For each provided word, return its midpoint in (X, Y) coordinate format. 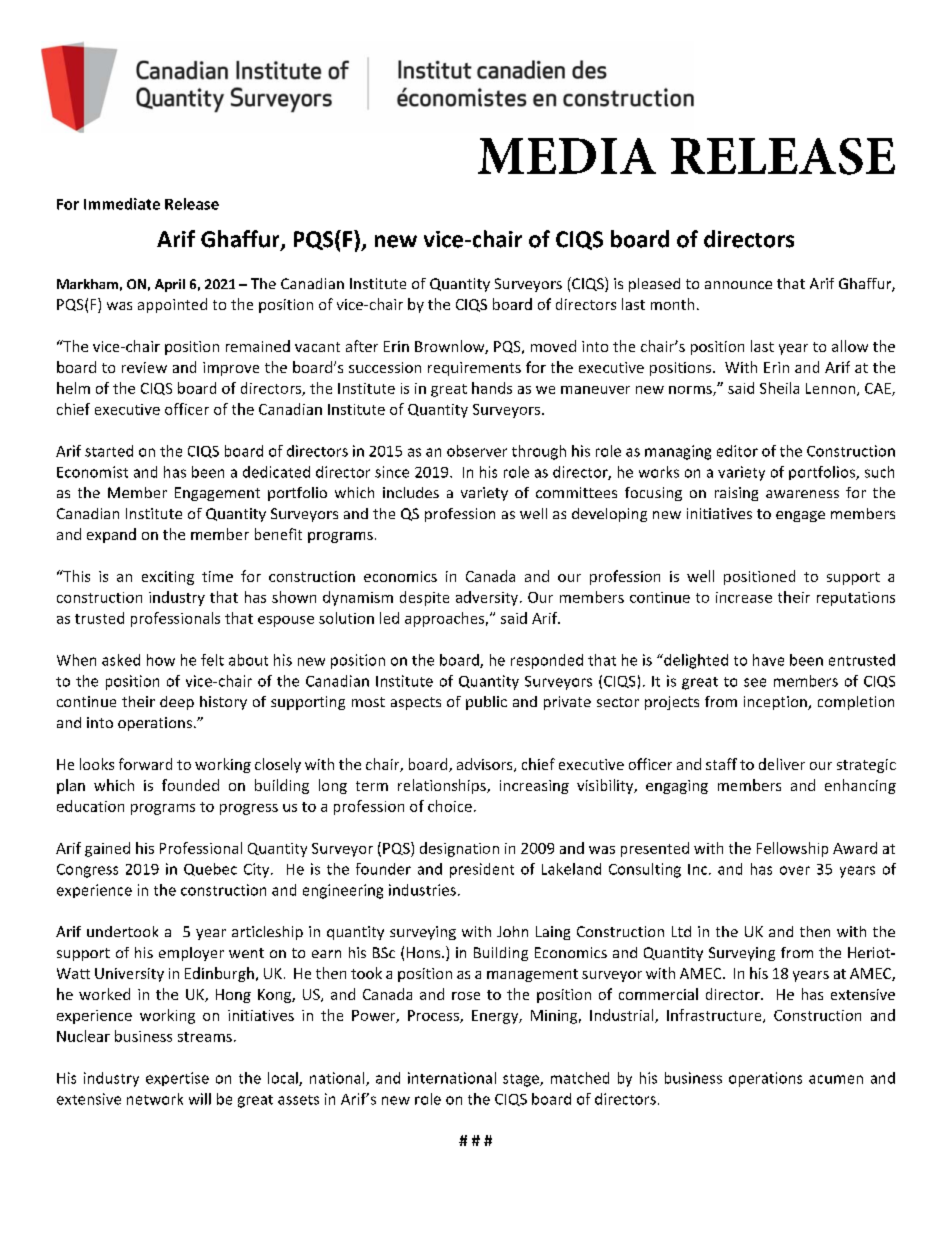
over (795, 870)
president (482, 870)
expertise (177, 1079)
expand (111, 535)
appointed (172, 305)
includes (411, 492)
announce (738, 285)
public (486, 703)
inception (776, 703)
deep (177, 703)
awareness (802, 494)
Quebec (210, 869)
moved (553, 346)
